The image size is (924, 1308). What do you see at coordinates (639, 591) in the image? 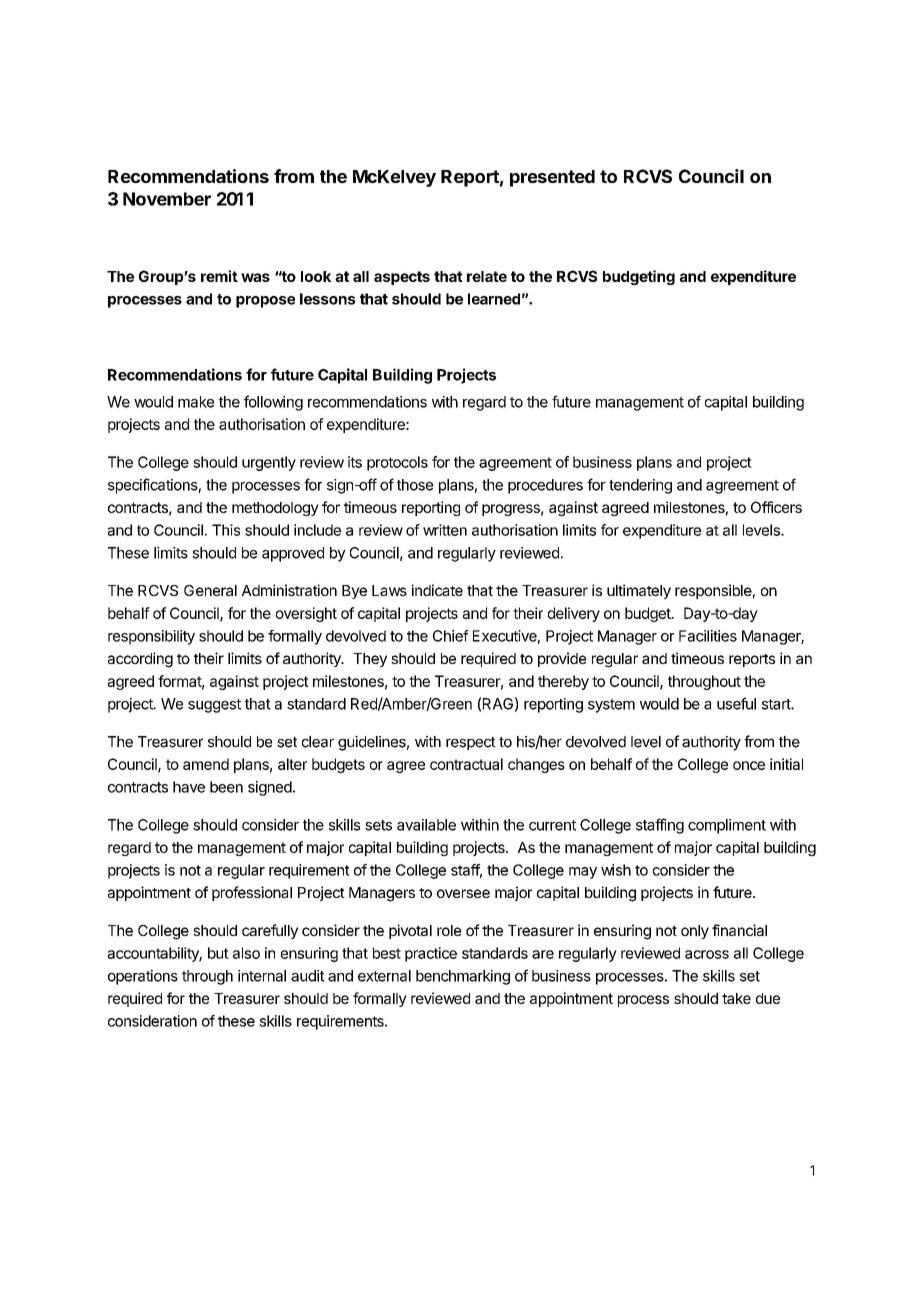
I see `ultimately` at bounding box center [639, 591].
